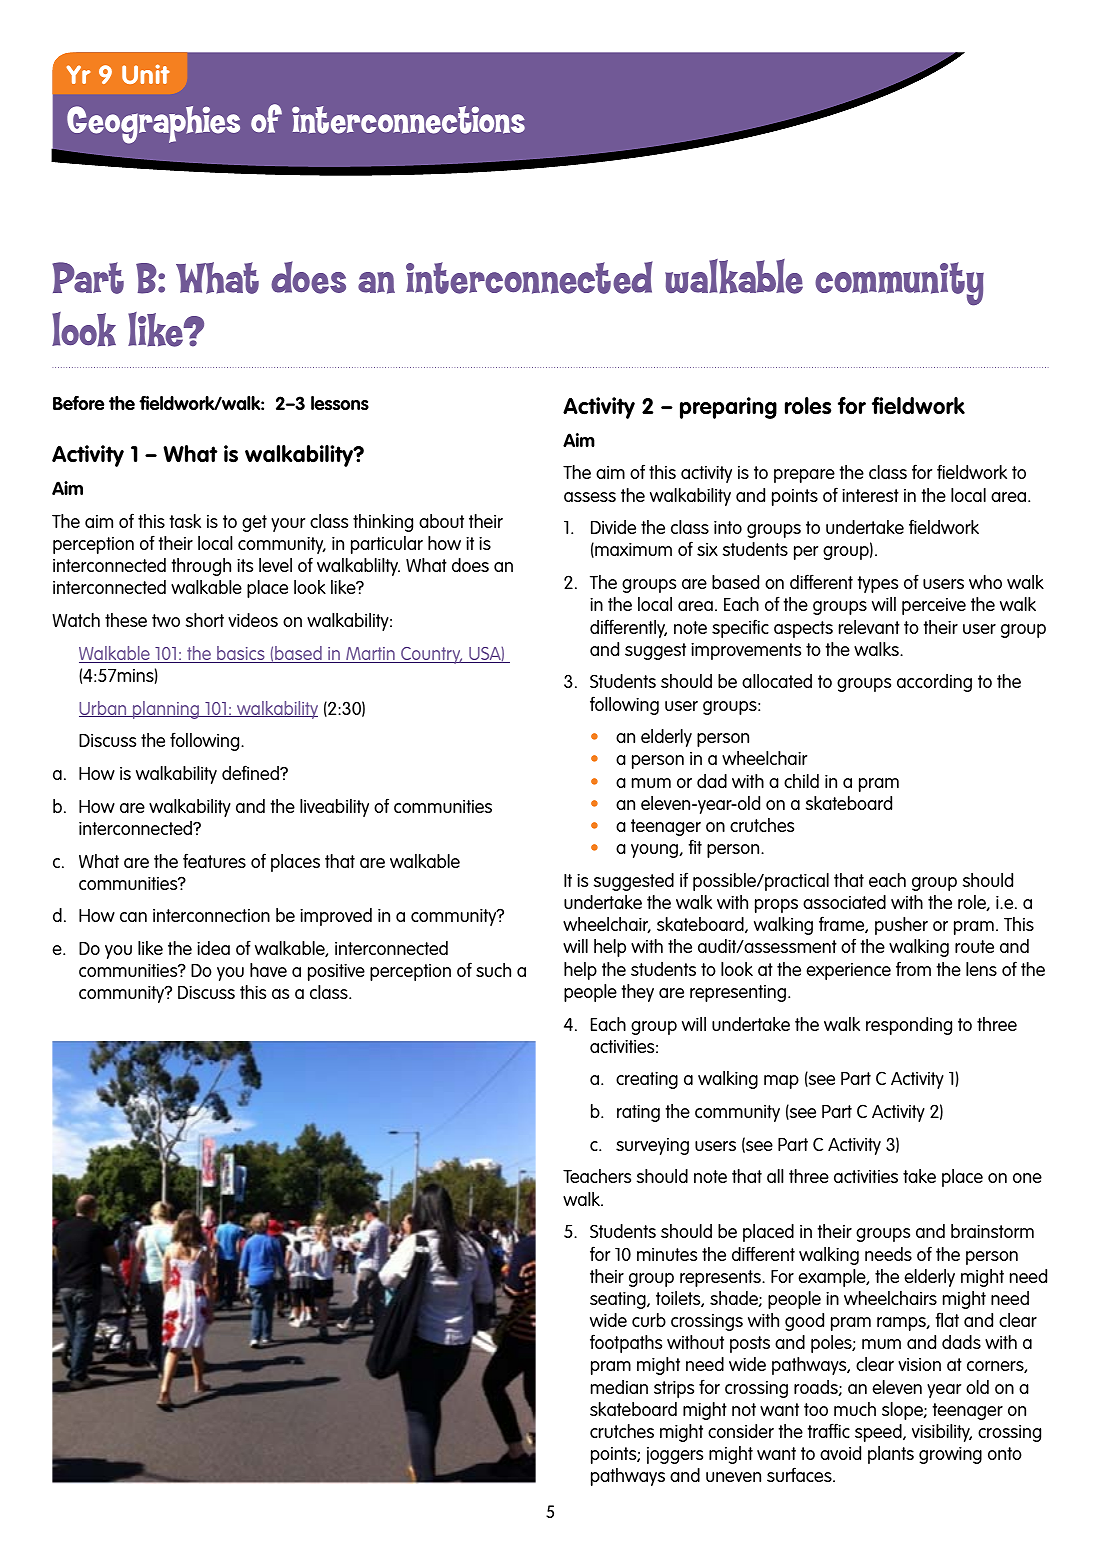 The width and height of the screenshot is (1101, 1557). What do you see at coordinates (201, 567) in the screenshot?
I see `through` at bounding box center [201, 567].
